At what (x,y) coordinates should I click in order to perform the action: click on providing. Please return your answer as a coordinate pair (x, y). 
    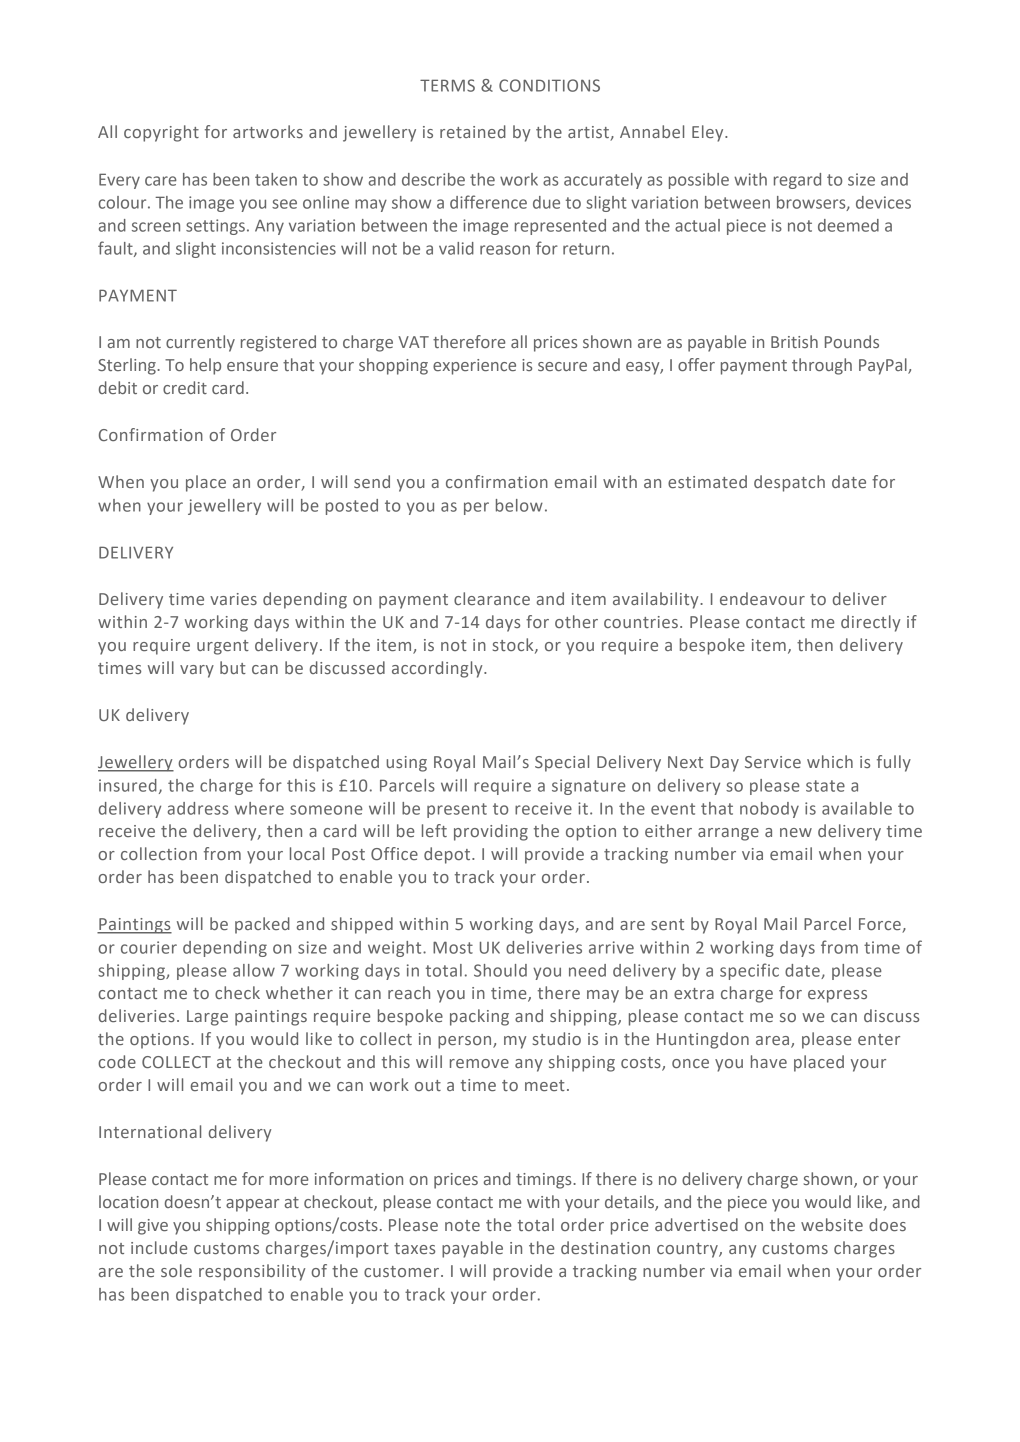
    Looking at the image, I should click on (491, 832).
